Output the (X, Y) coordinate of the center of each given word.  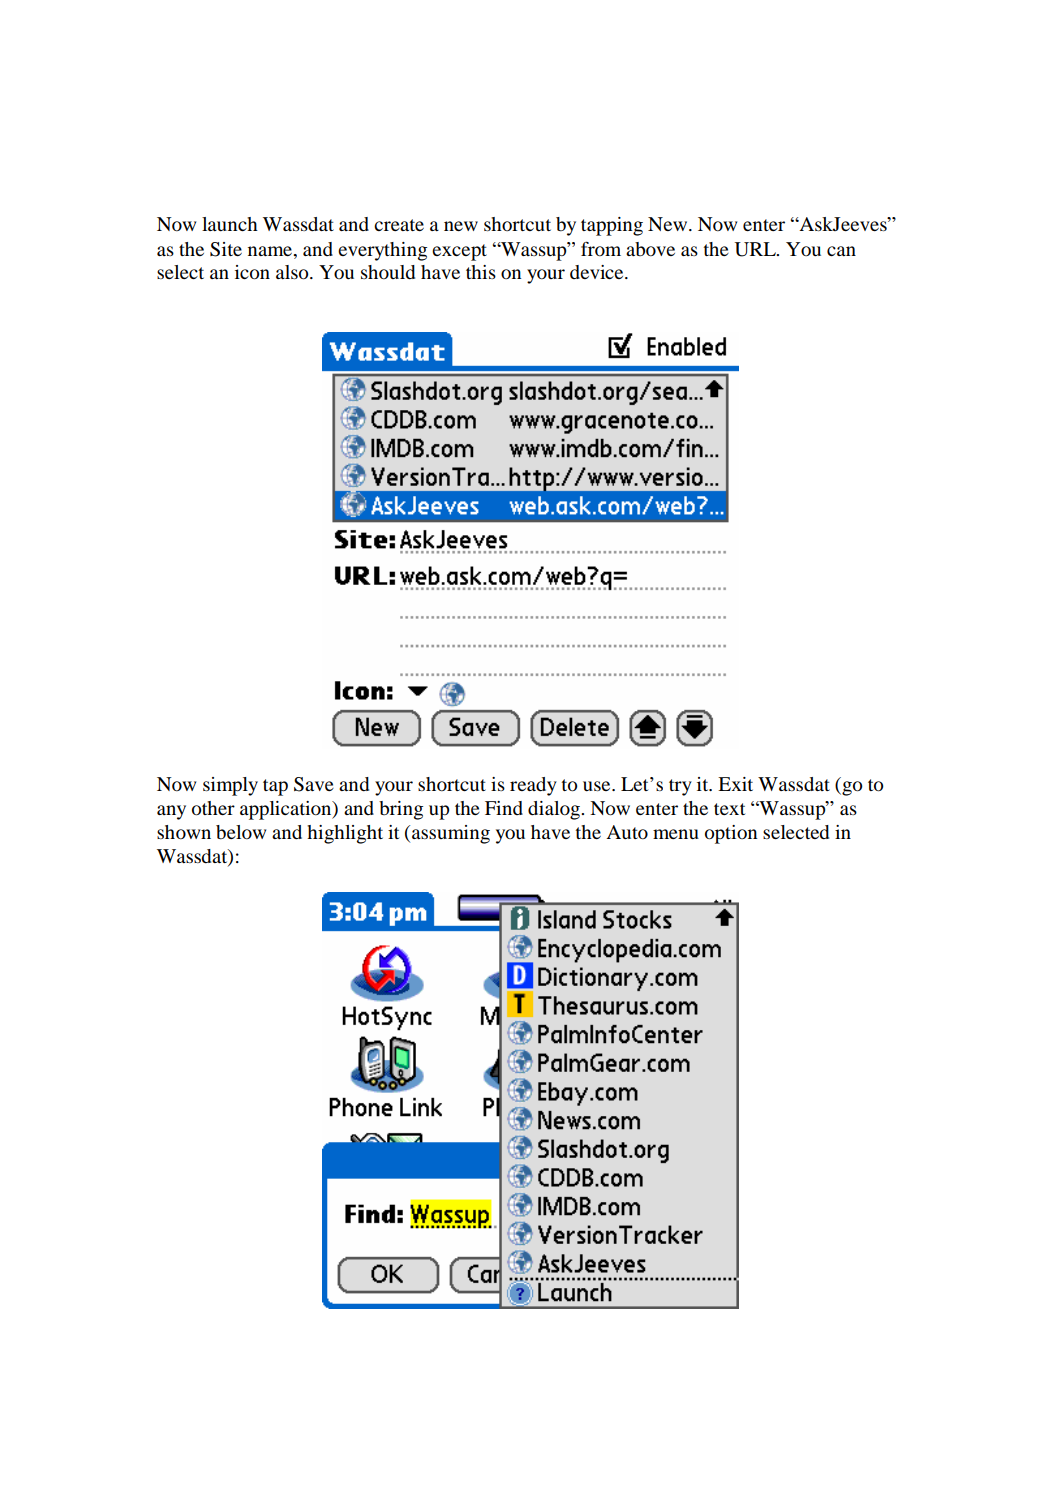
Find (504, 808)
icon (252, 272)
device (598, 272)
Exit (735, 784)
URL (756, 249)
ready (533, 786)
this (481, 272)
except (459, 252)
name (271, 251)
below (241, 832)
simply (230, 786)
